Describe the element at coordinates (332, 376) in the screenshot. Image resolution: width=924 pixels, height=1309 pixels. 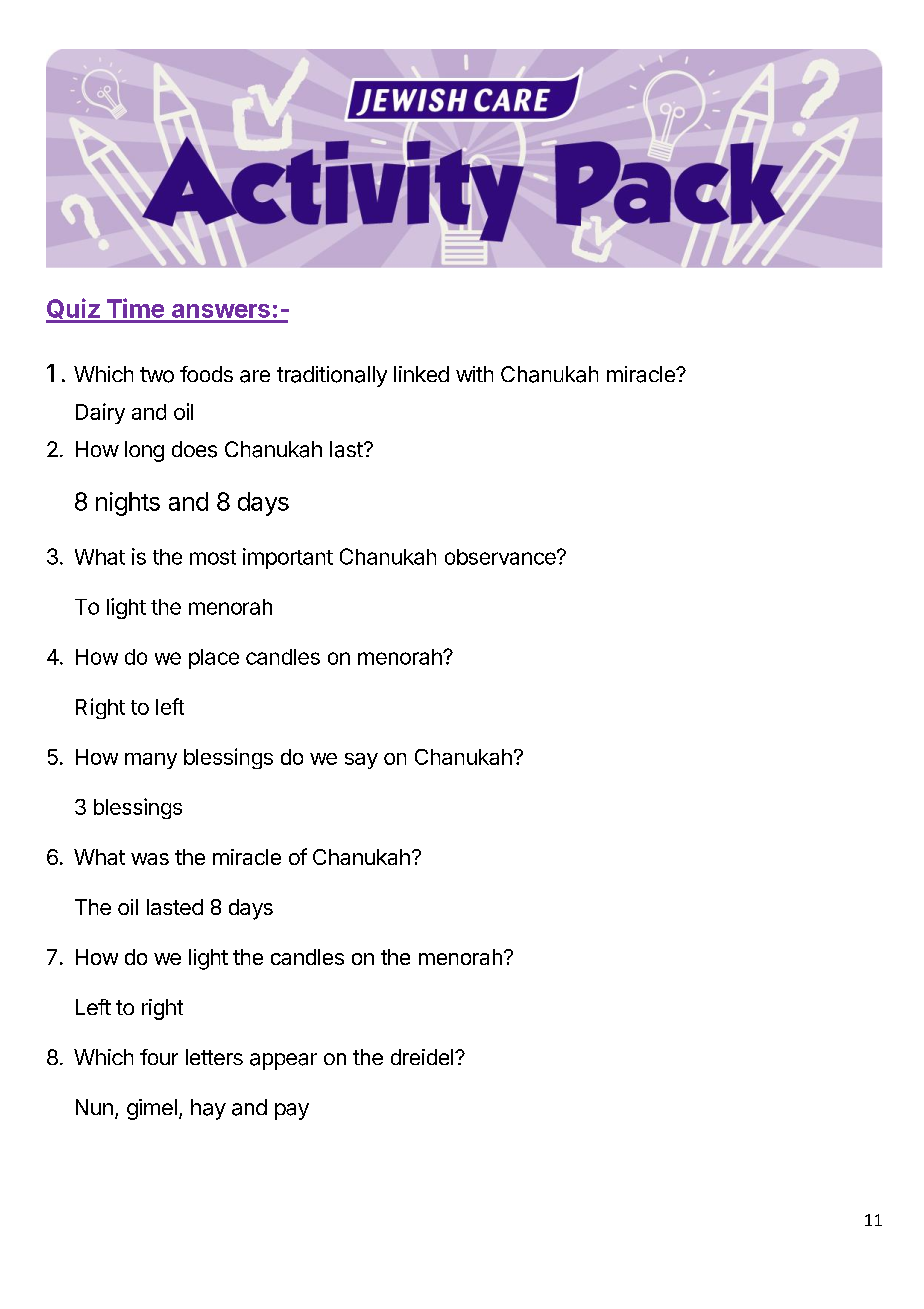
I see `traditionally` at that location.
